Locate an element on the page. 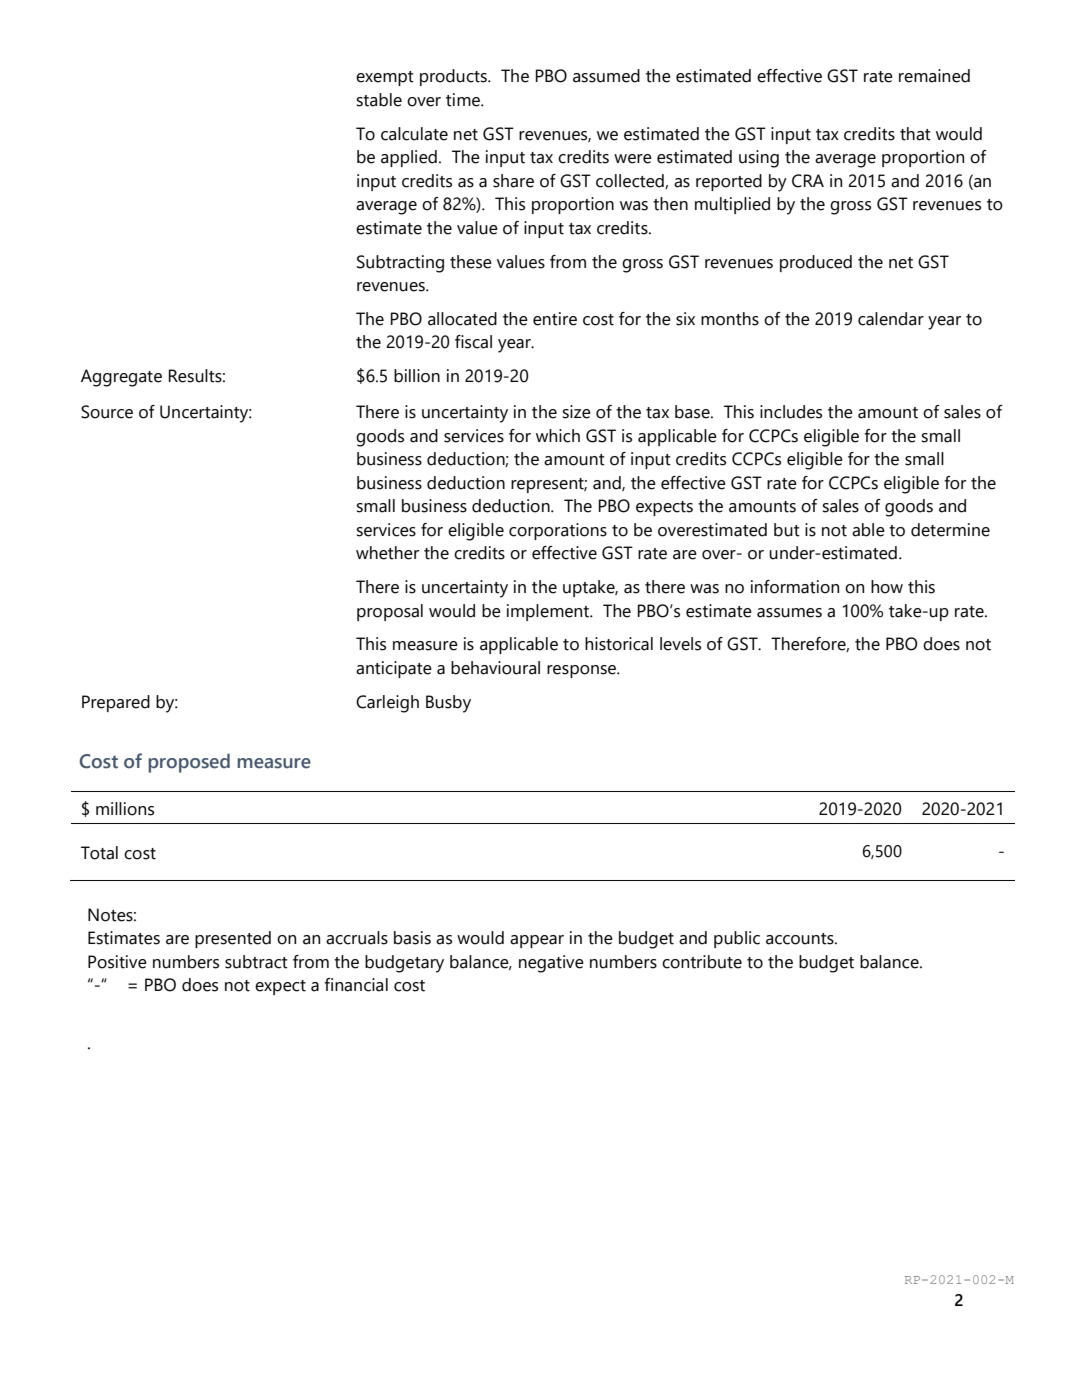 This page has width=1078, height=1395. Prepared is located at coordinates (116, 703).
